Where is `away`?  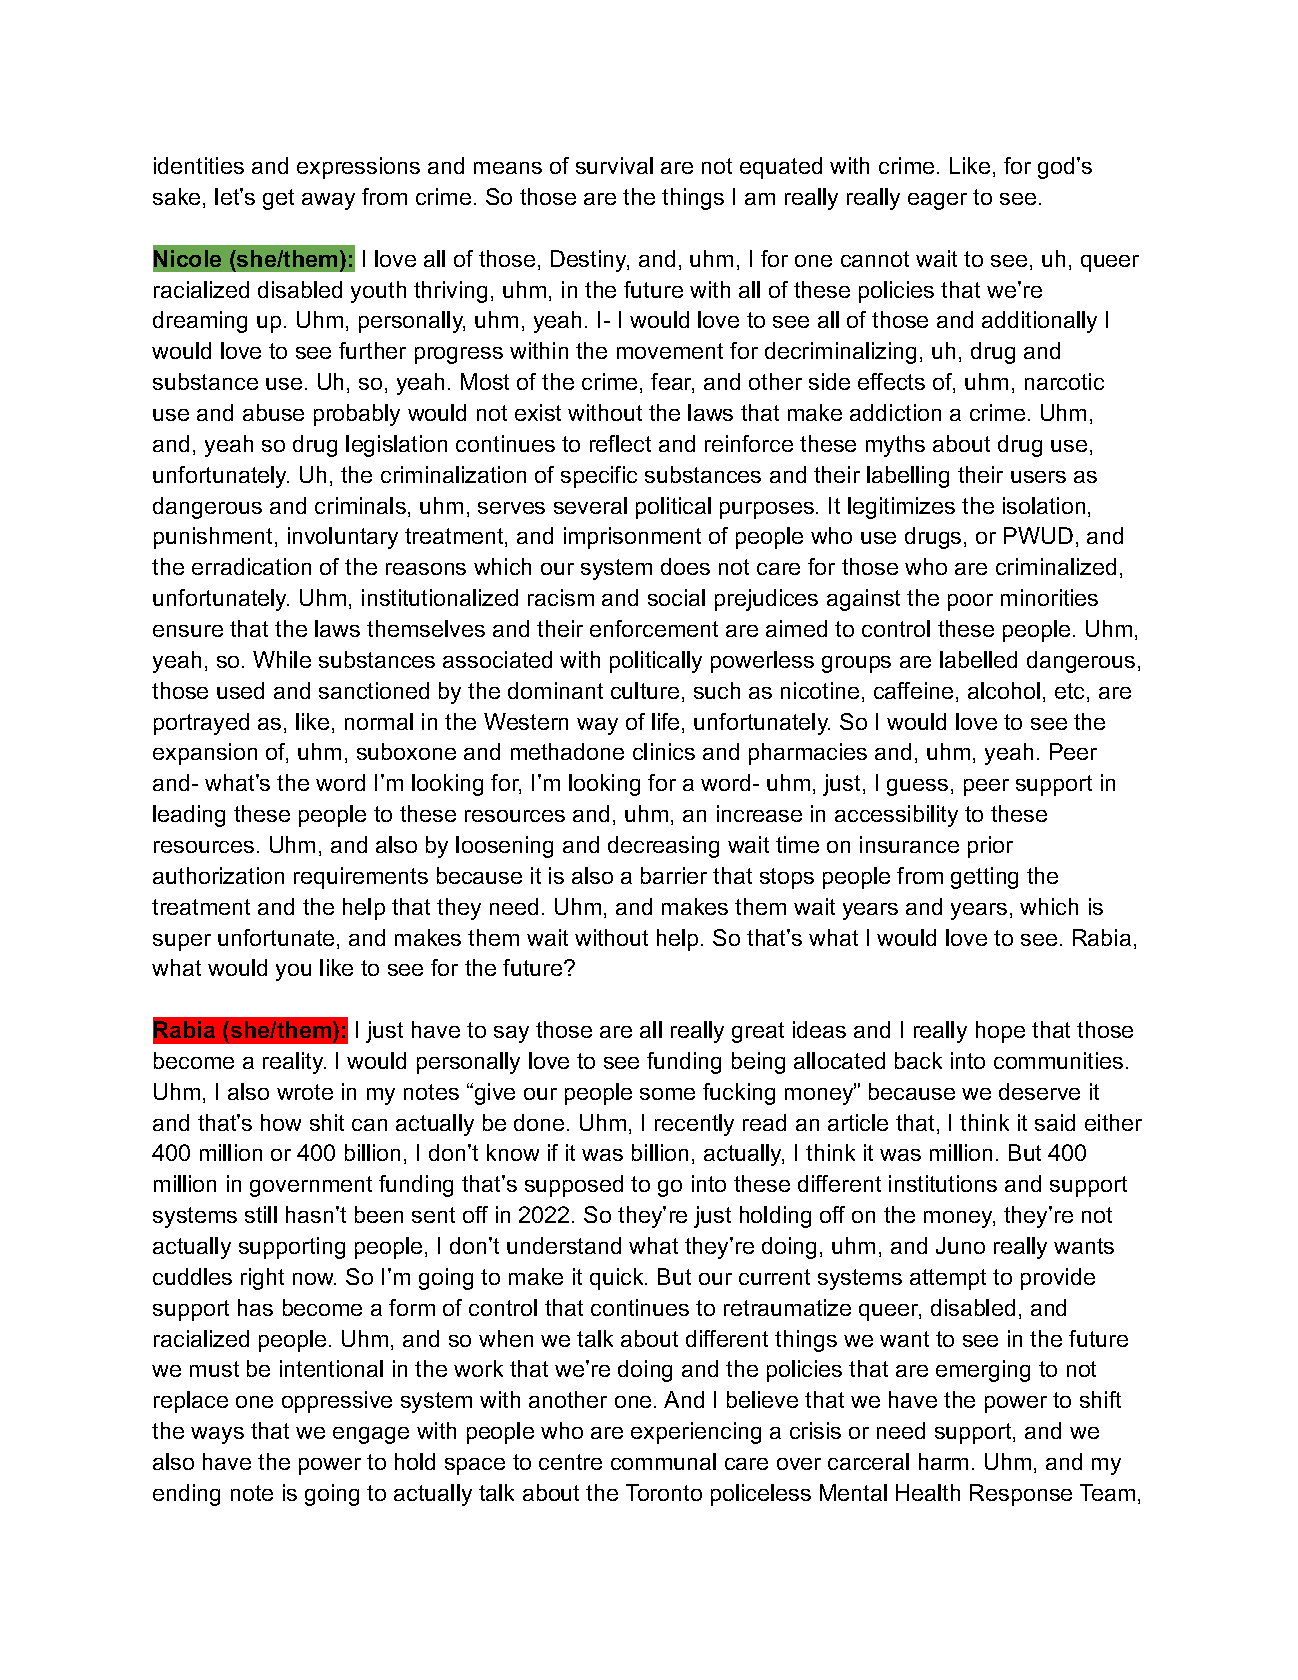 away is located at coordinates (328, 201).
